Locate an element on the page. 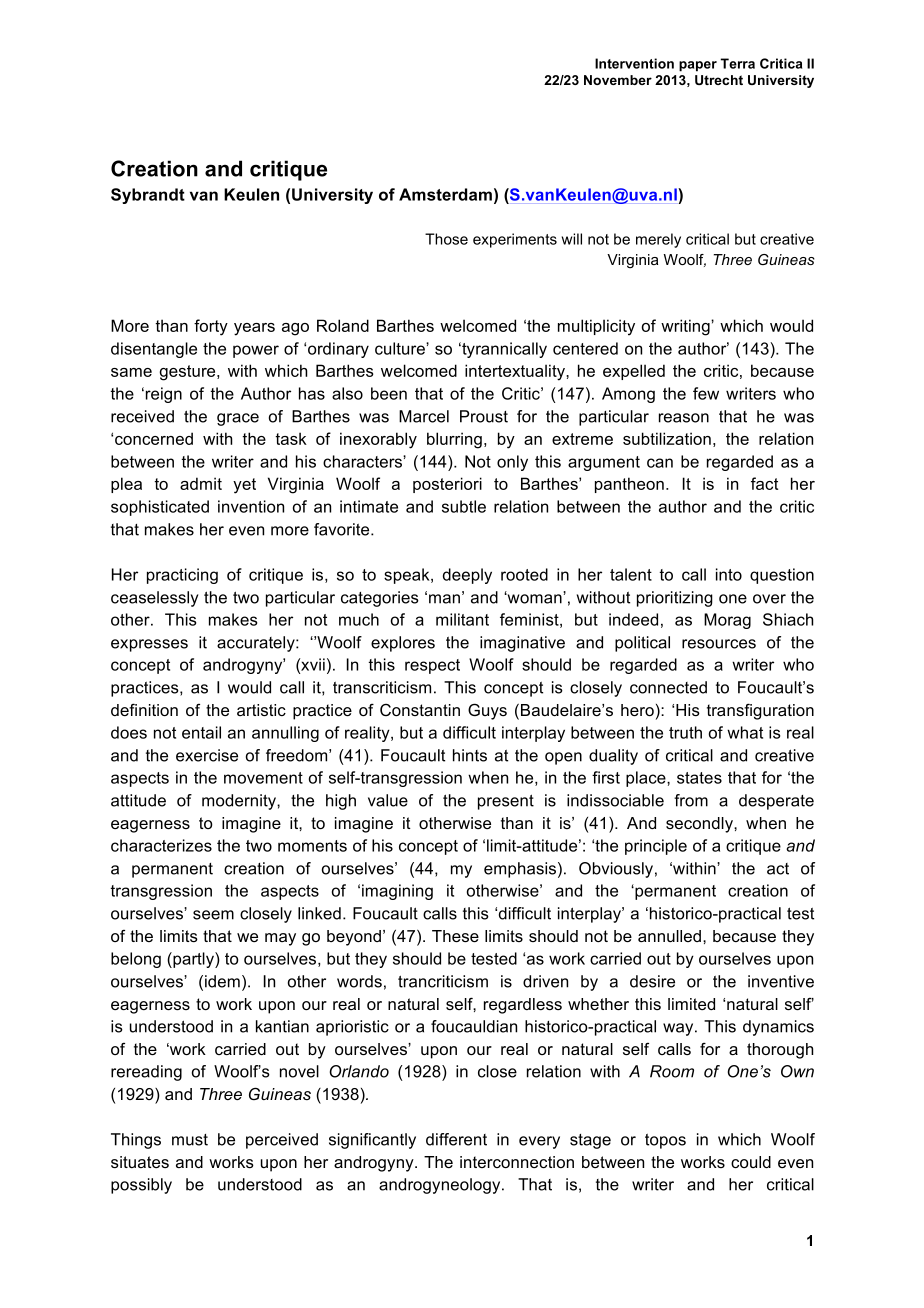  Amsterdam is located at coordinates (445, 194).
